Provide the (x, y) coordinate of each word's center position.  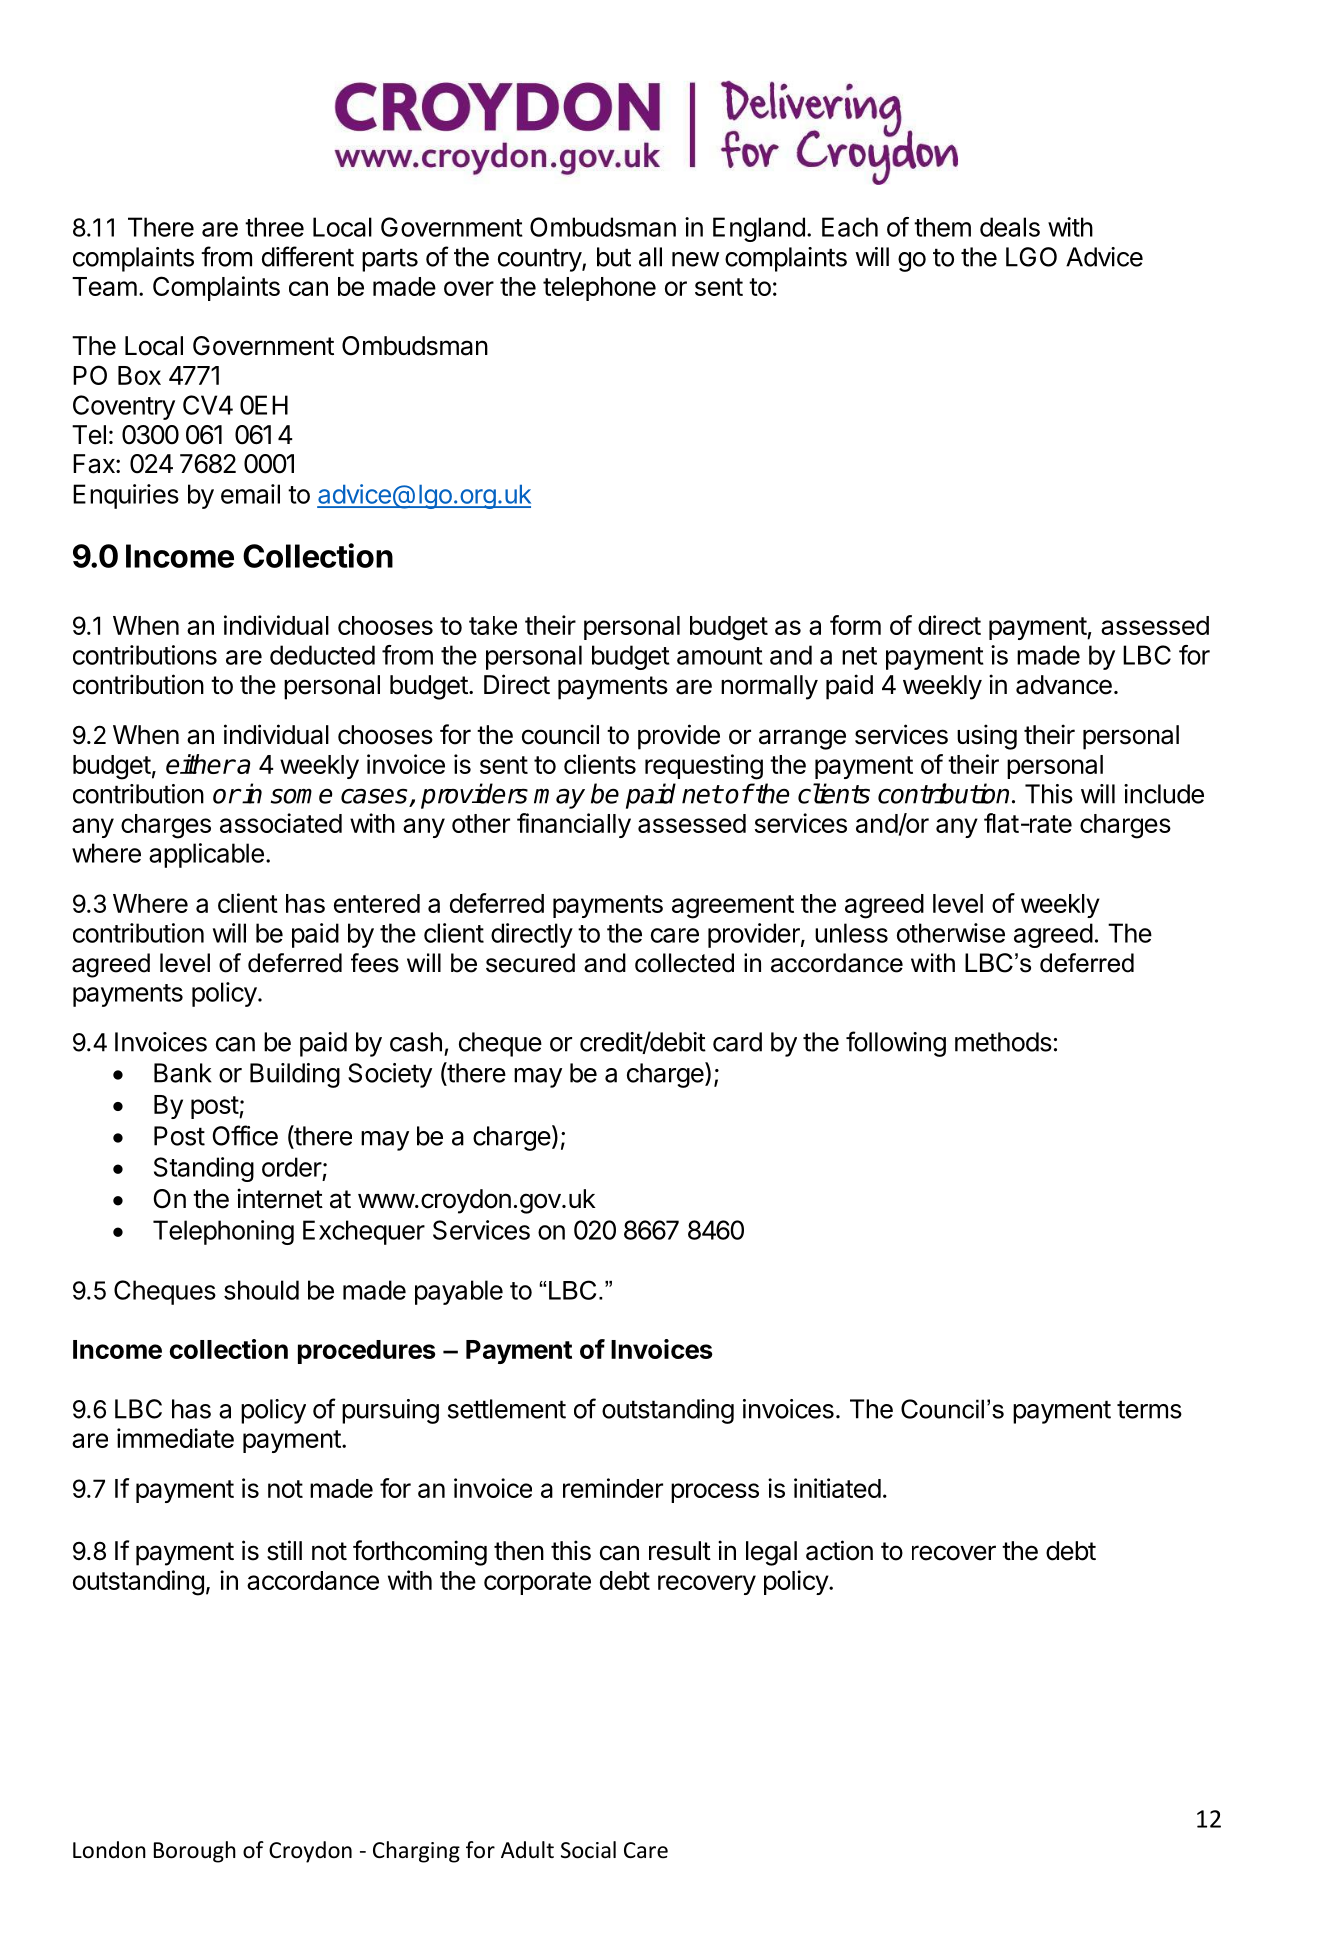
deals (1010, 227)
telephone (599, 289)
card (737, 1042)
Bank (183, 1073)
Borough (195, 1852)
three (274, 227)
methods (1003, 1042)
